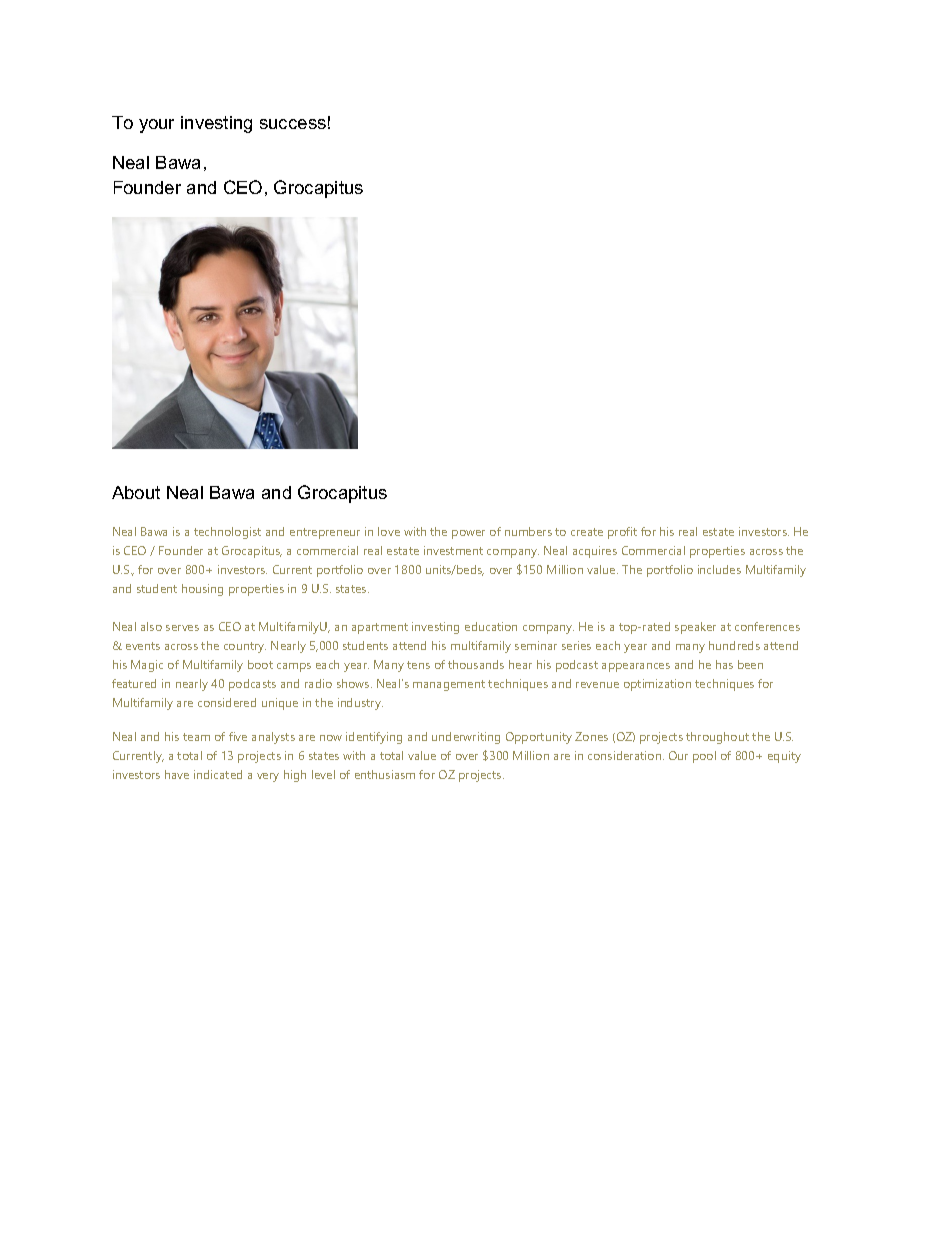 The width and height of the screenshot is (952, 1233). Describe the element at coordinates (227, 533) in the screenshot. I see `technologist` at that location.
